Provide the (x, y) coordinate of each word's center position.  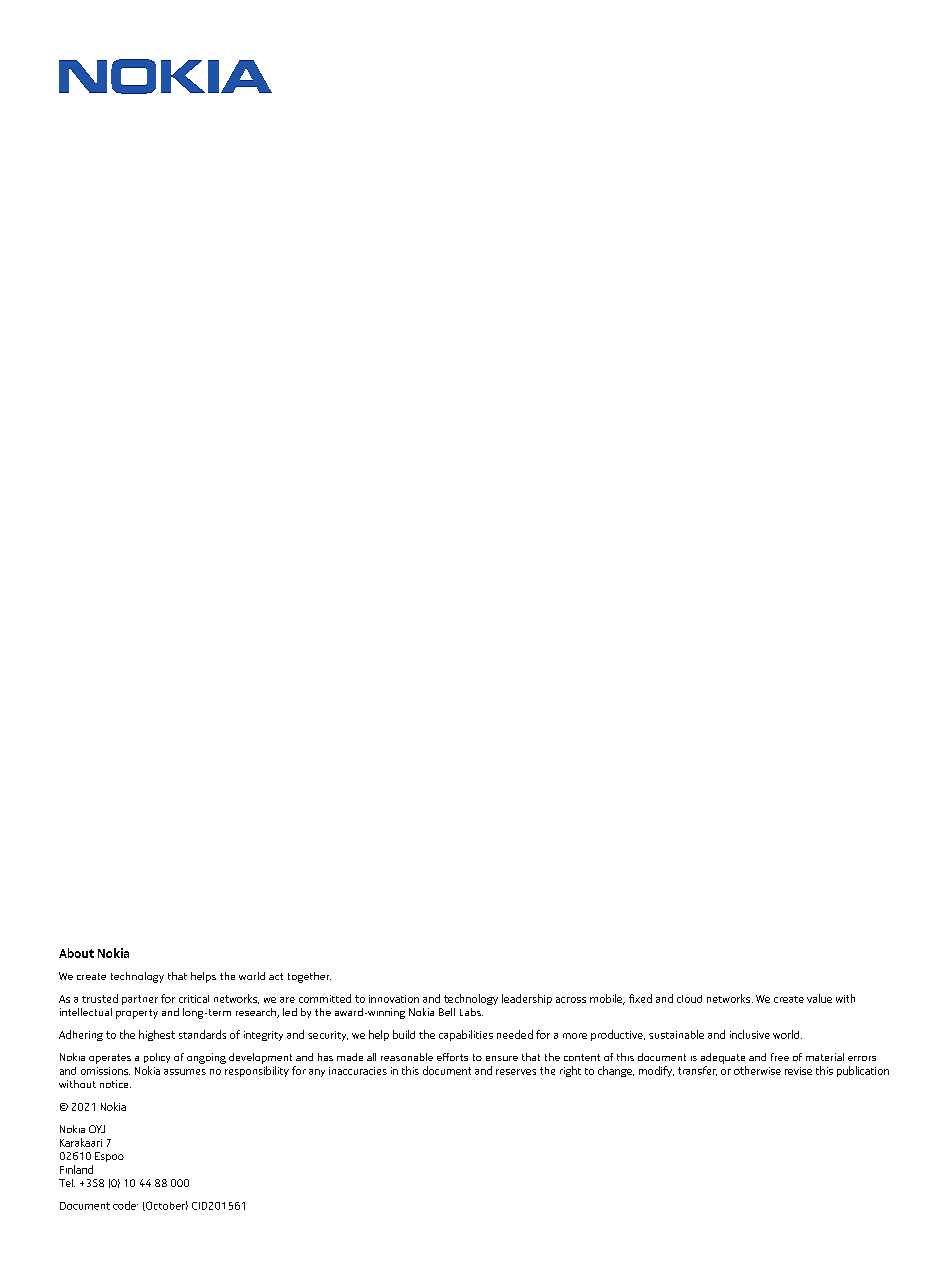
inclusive (750, 1034)
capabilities (466, 1035)
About (76, 953)
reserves (516, 1072)
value (819, 998)
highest (157, 1035)
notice (115, 1084)
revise (798, 1071)
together (309, 977)
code (125, 1205)
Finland (76, 1169)
